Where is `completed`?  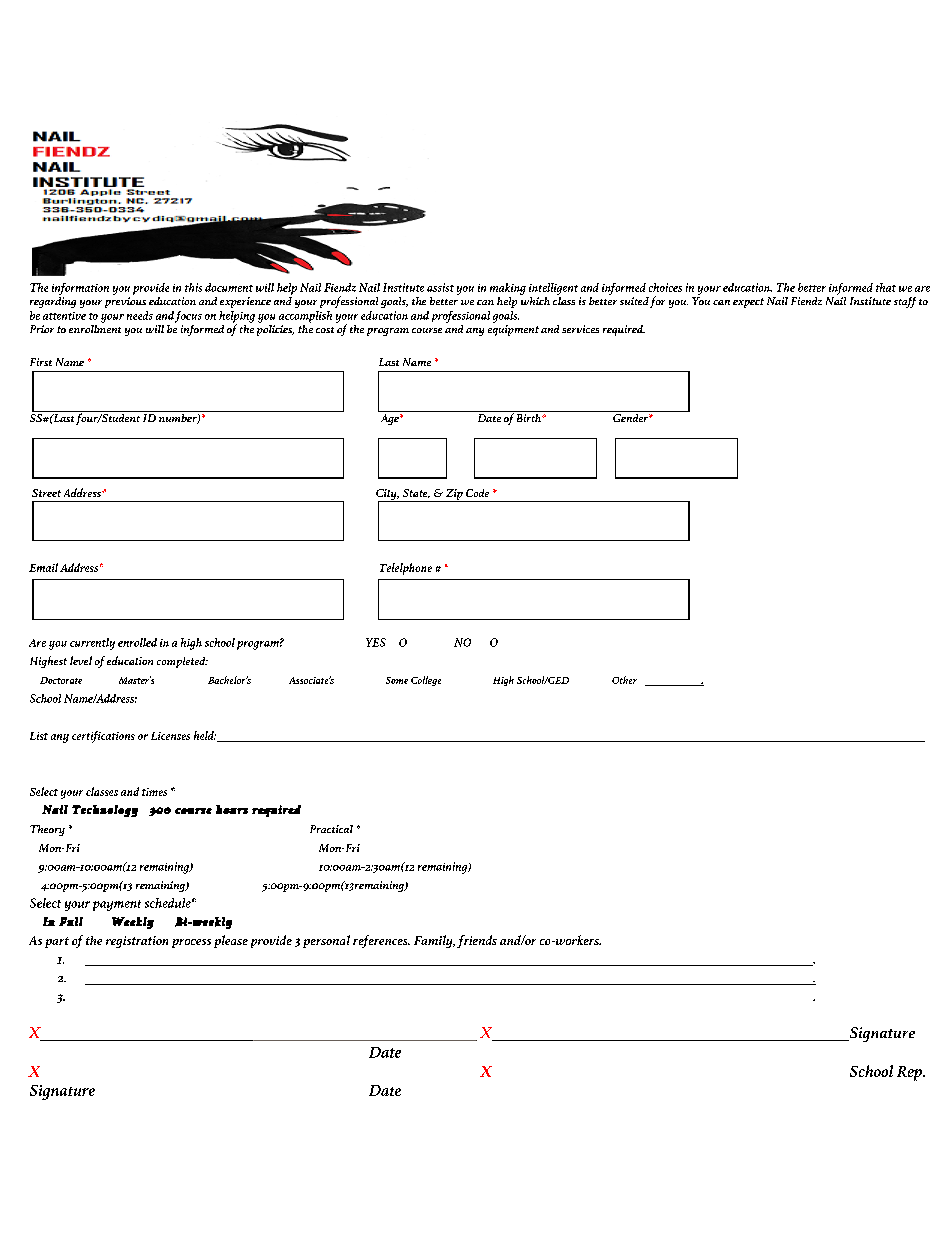 completed is located at coordinates (182, 662).
